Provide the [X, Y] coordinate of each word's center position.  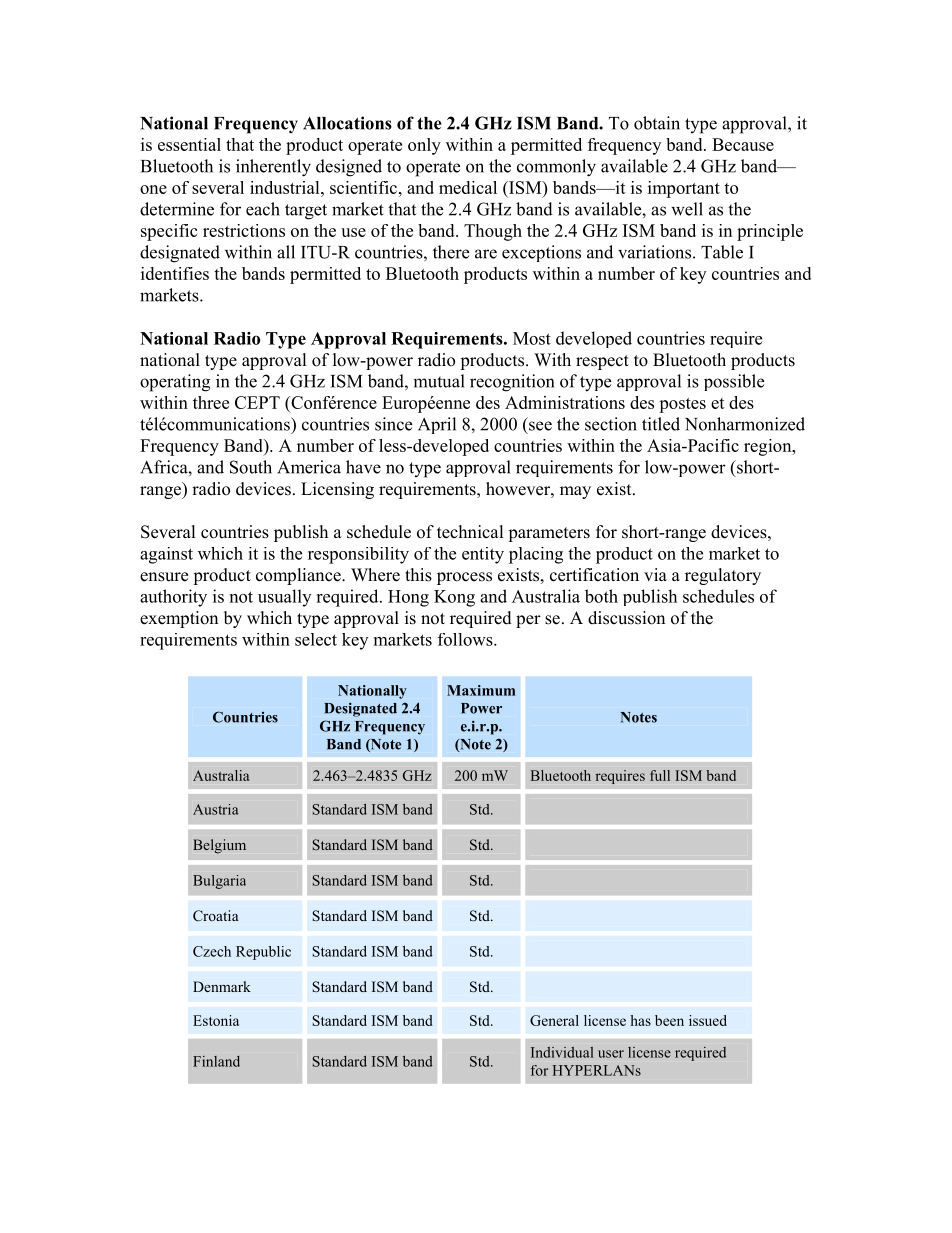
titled [661, 424]
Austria [216, 809]
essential [189, 144]
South [251, 467]
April [437, 425]
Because [743, 144]
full [660, 775]
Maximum [481, 690]
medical [468, 187]
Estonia [216, 1020]
